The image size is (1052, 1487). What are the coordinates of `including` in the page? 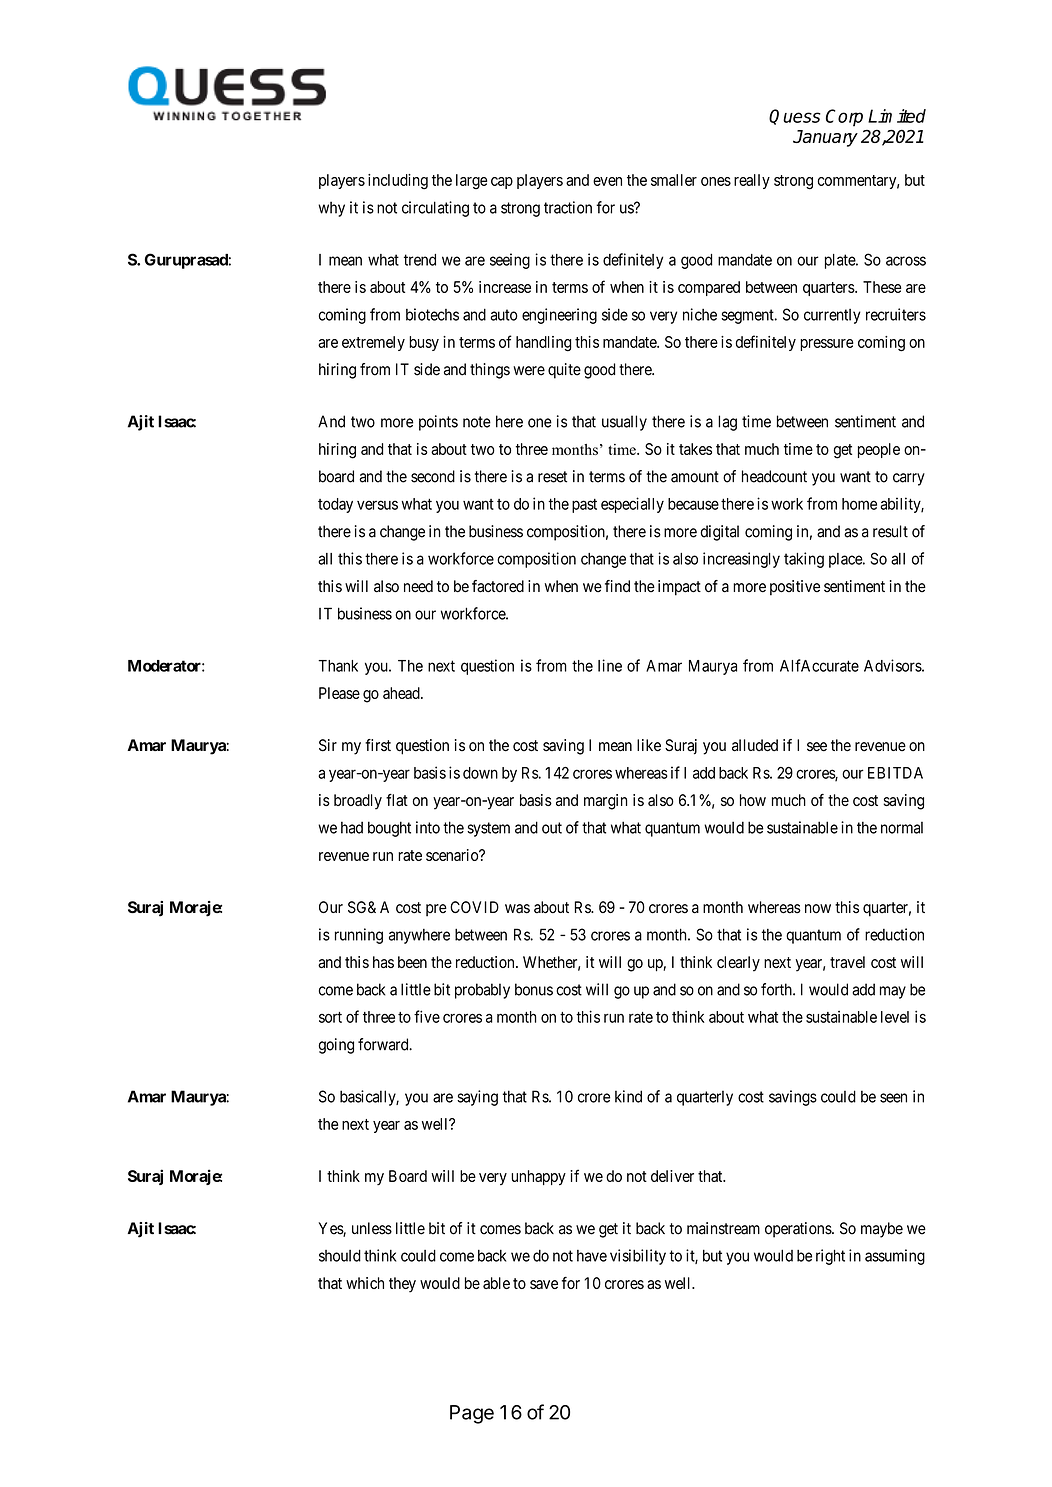 It's located at (398, 182).
